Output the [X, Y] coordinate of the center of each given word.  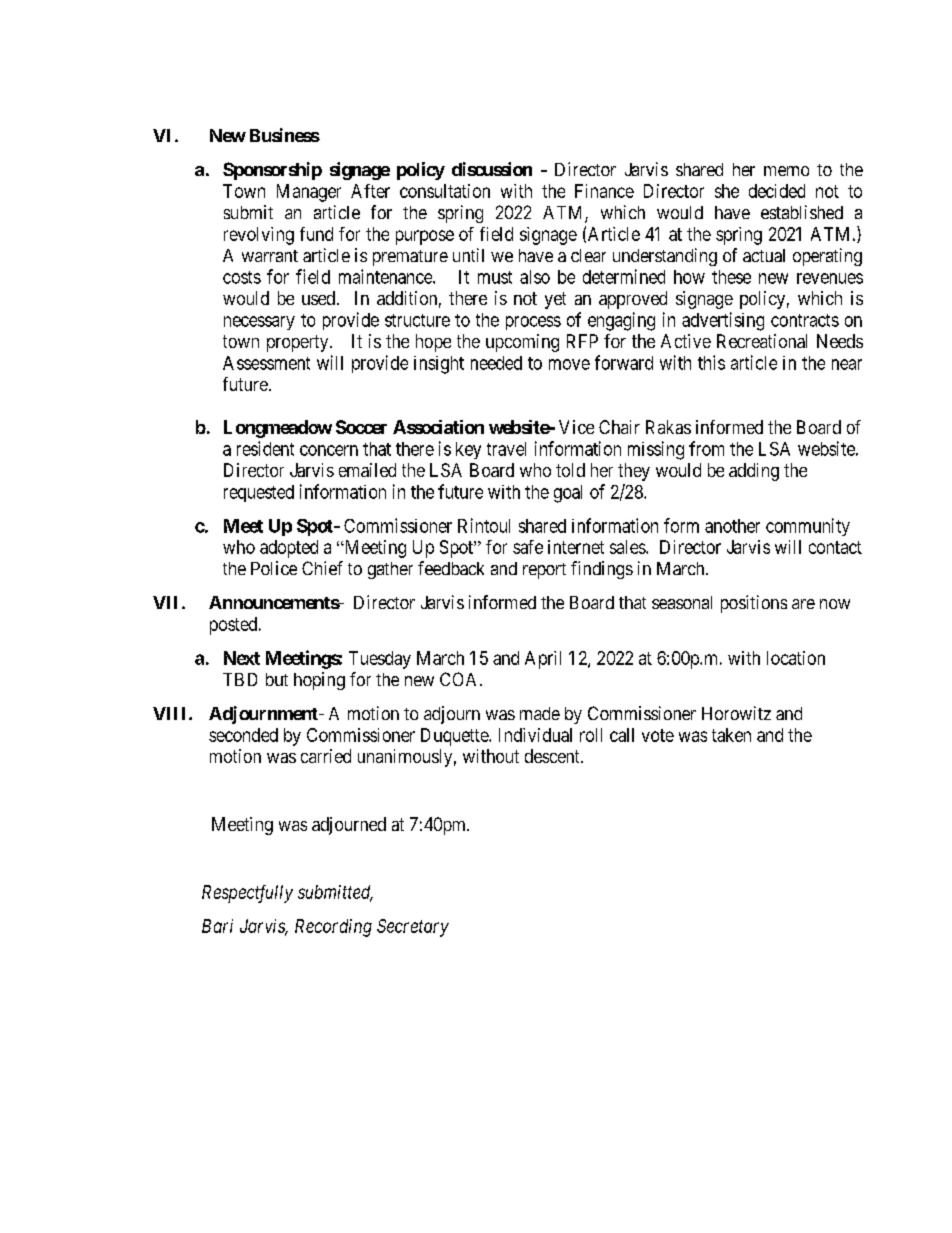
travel [506, 449]
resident [265, 448]
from [706, 448]
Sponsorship [272, 171]
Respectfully [247, 894]
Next [242, 658]
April [543, 660]
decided [777, 191]
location [796, 658]
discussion [492, 169]
